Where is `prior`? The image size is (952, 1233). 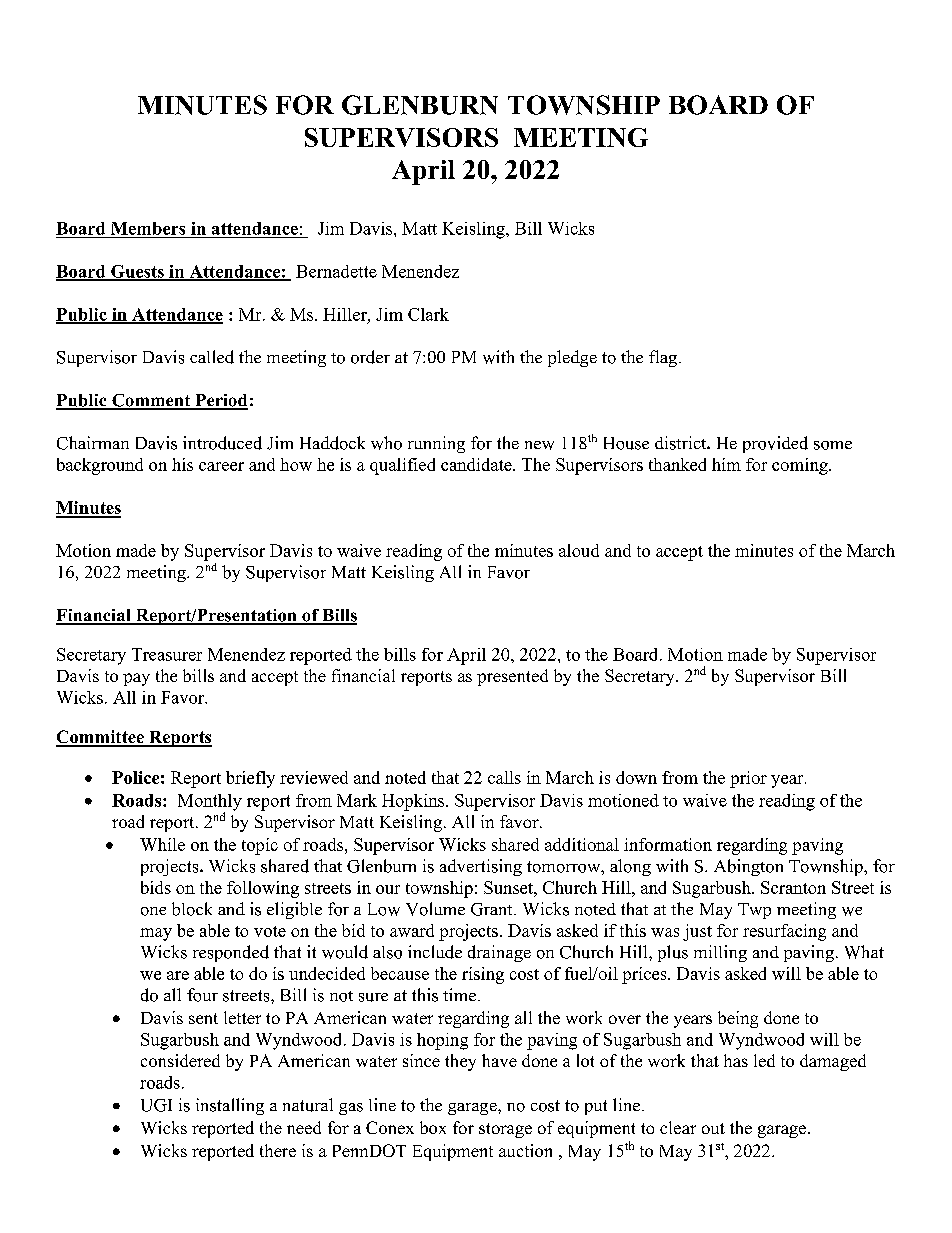 prior is located at coordinates (748, 779).
